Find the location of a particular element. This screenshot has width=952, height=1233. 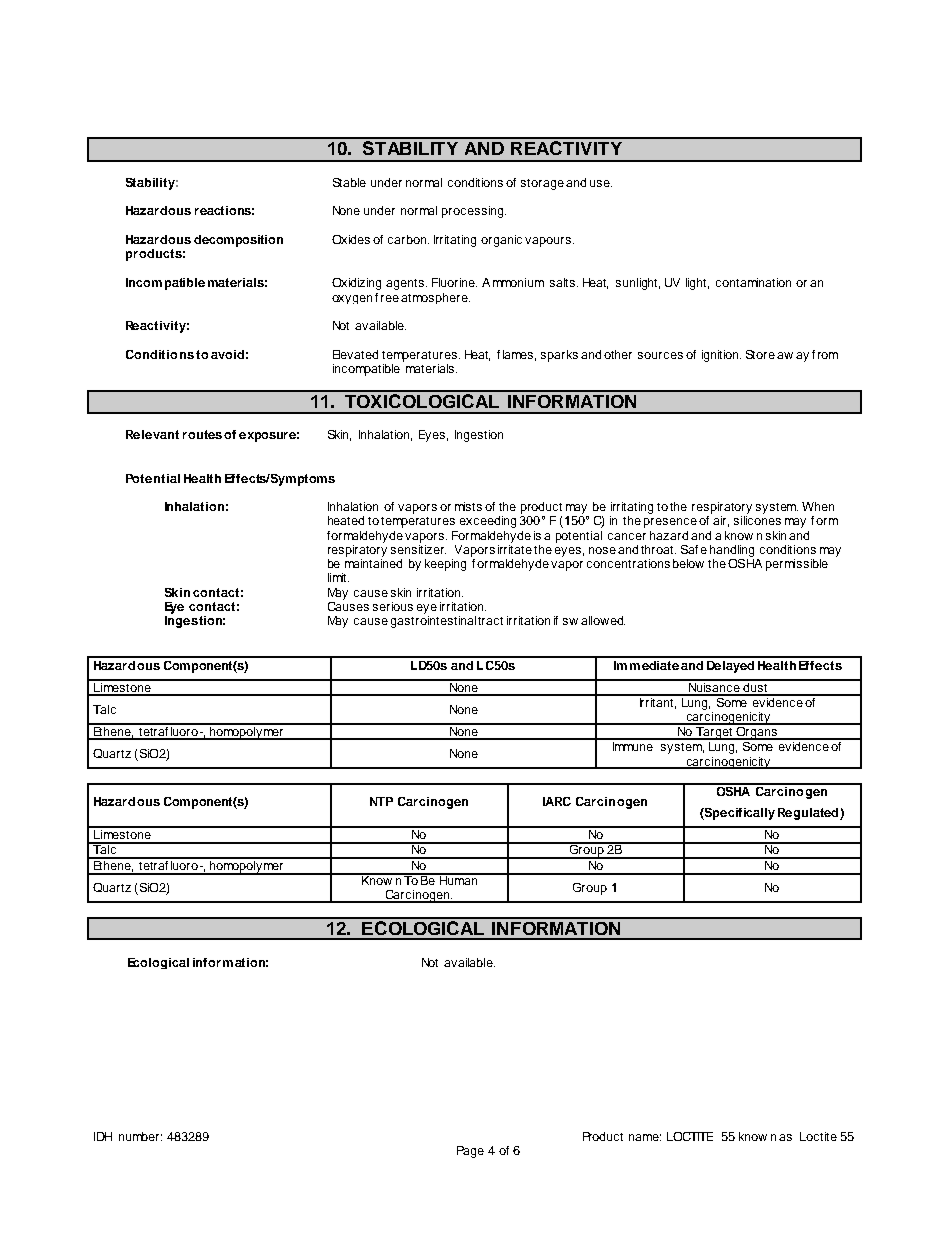

limit is located at coordinates (338, 577).
